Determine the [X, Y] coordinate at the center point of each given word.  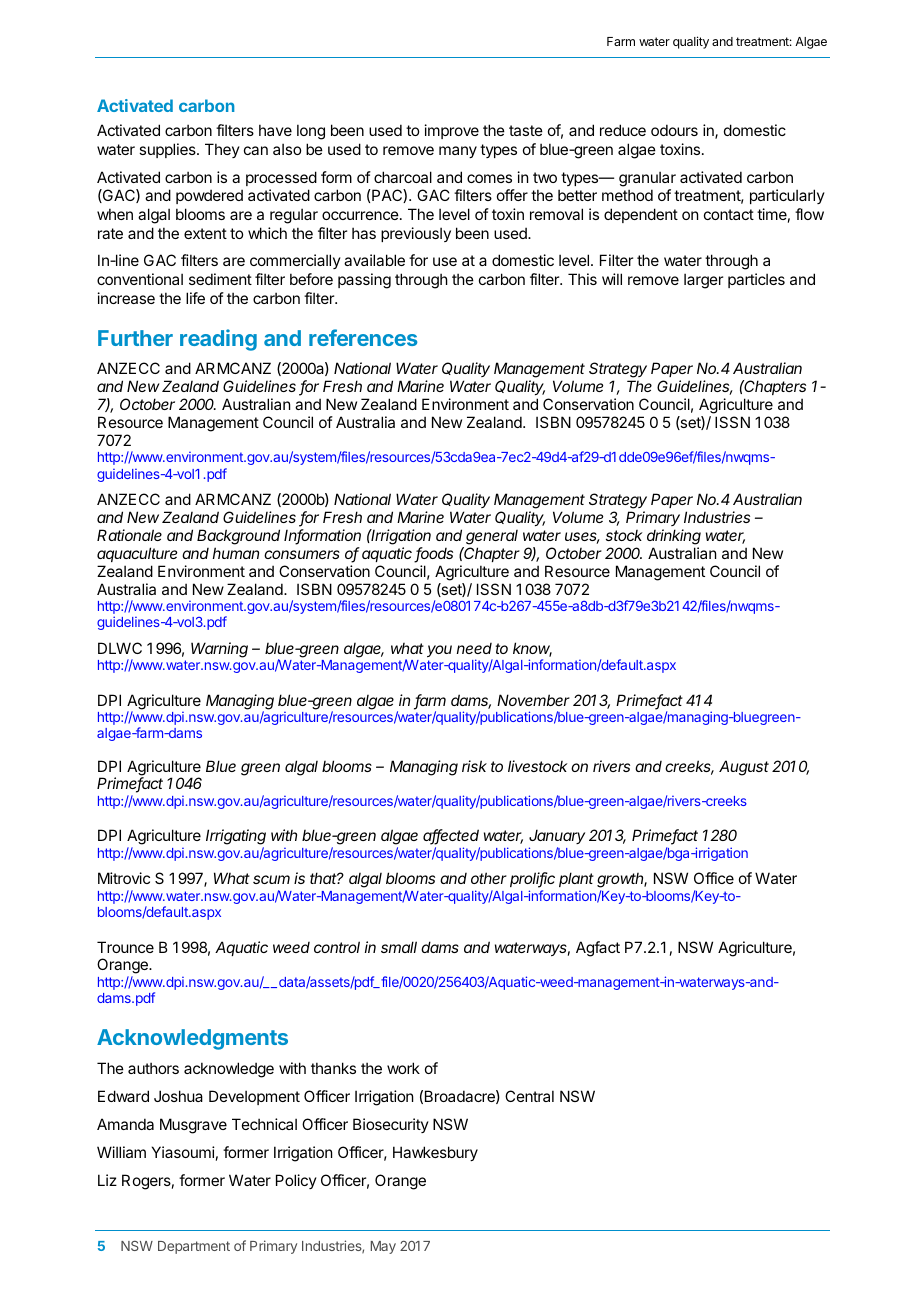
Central [529, 1096]
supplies [168, 150]
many [458, 152]
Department [194, 1247]
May [383, 1247]
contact [729, 214]
